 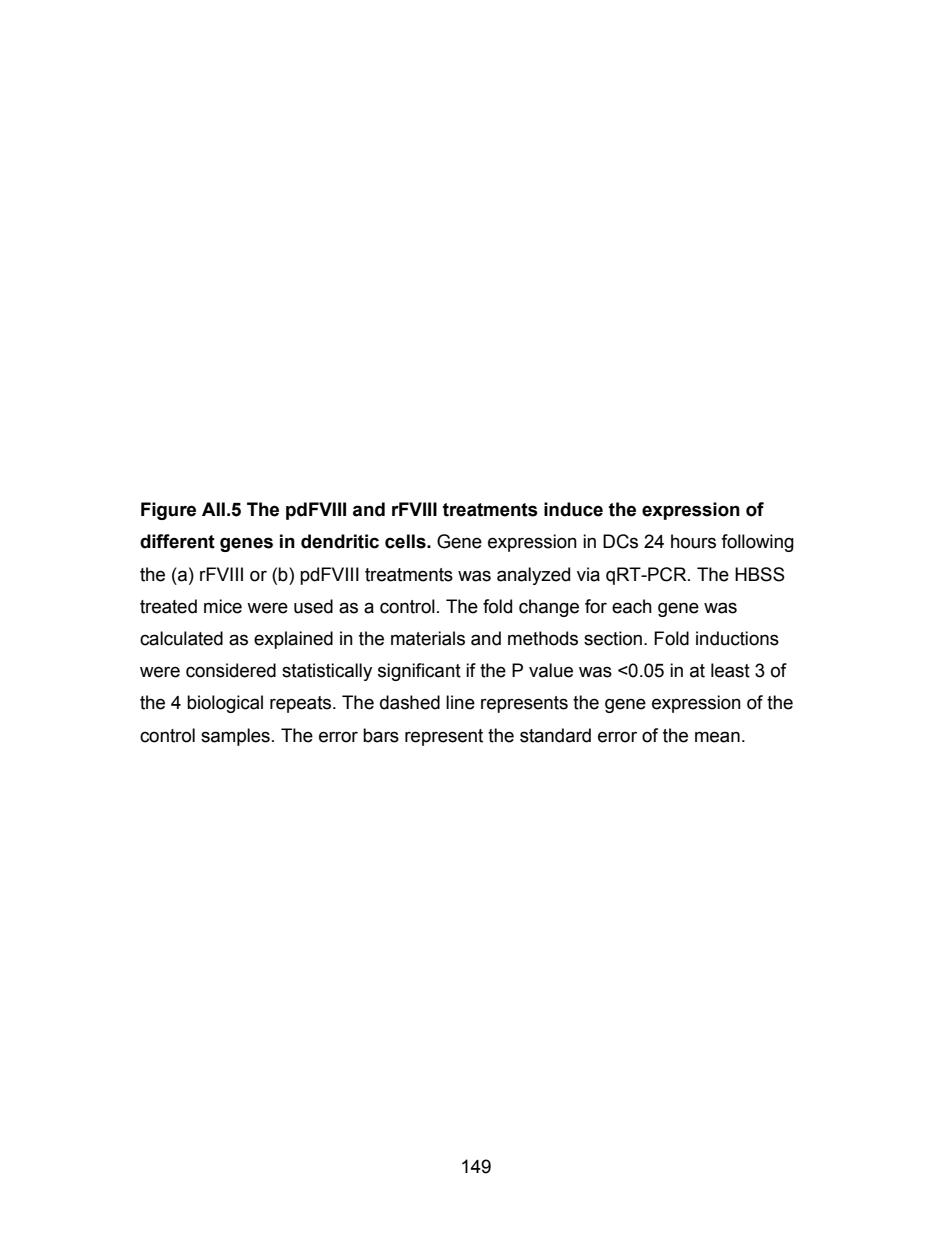 What do you see at coordinates (693, 541) in the page?
I see `hours` at bounding box center [693, 541].
